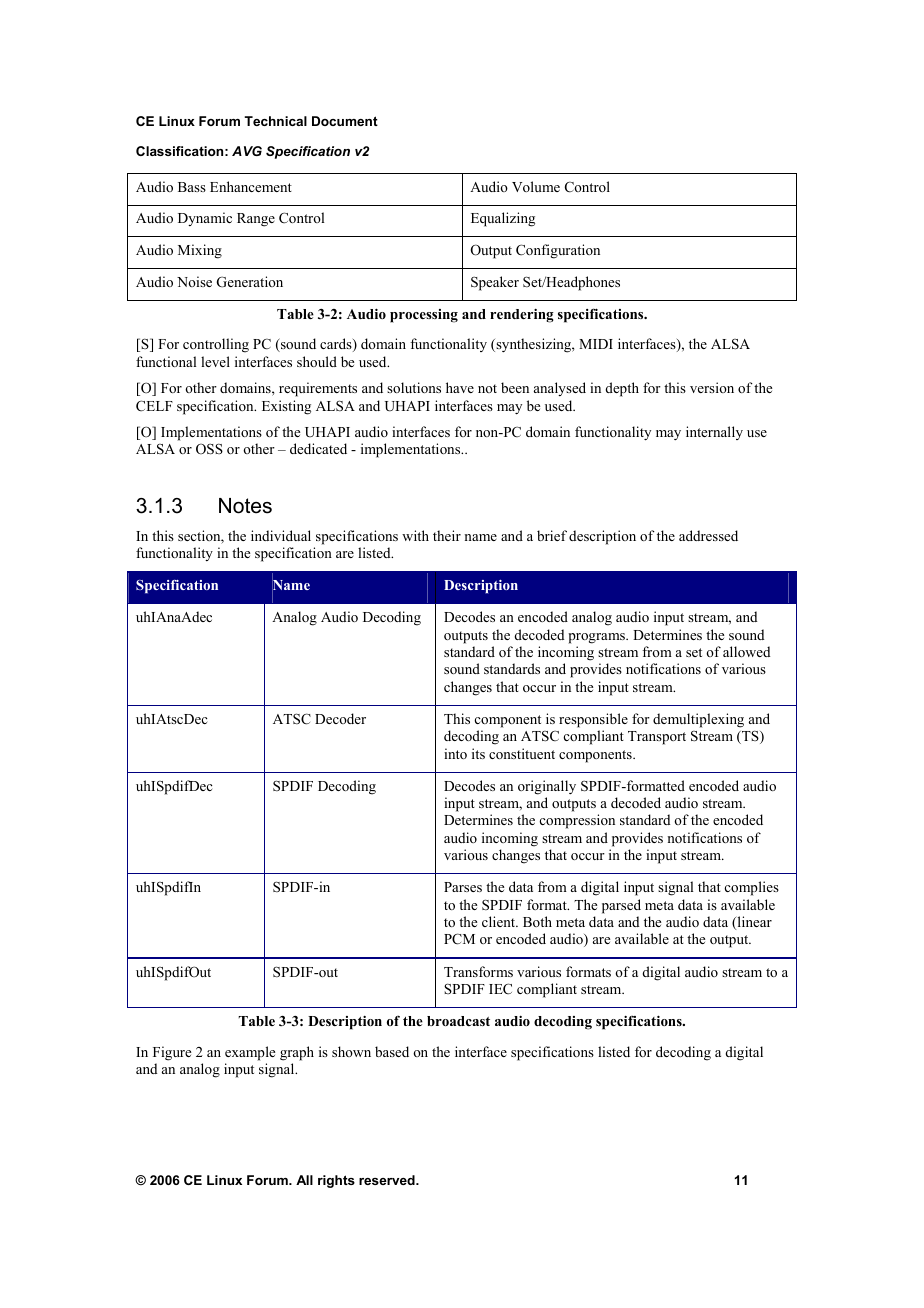 The height and width of the screenshot is (1308, 924). Describe the element at coordinates (247, 151) in the screenshot. I see `AVG` at that location.
